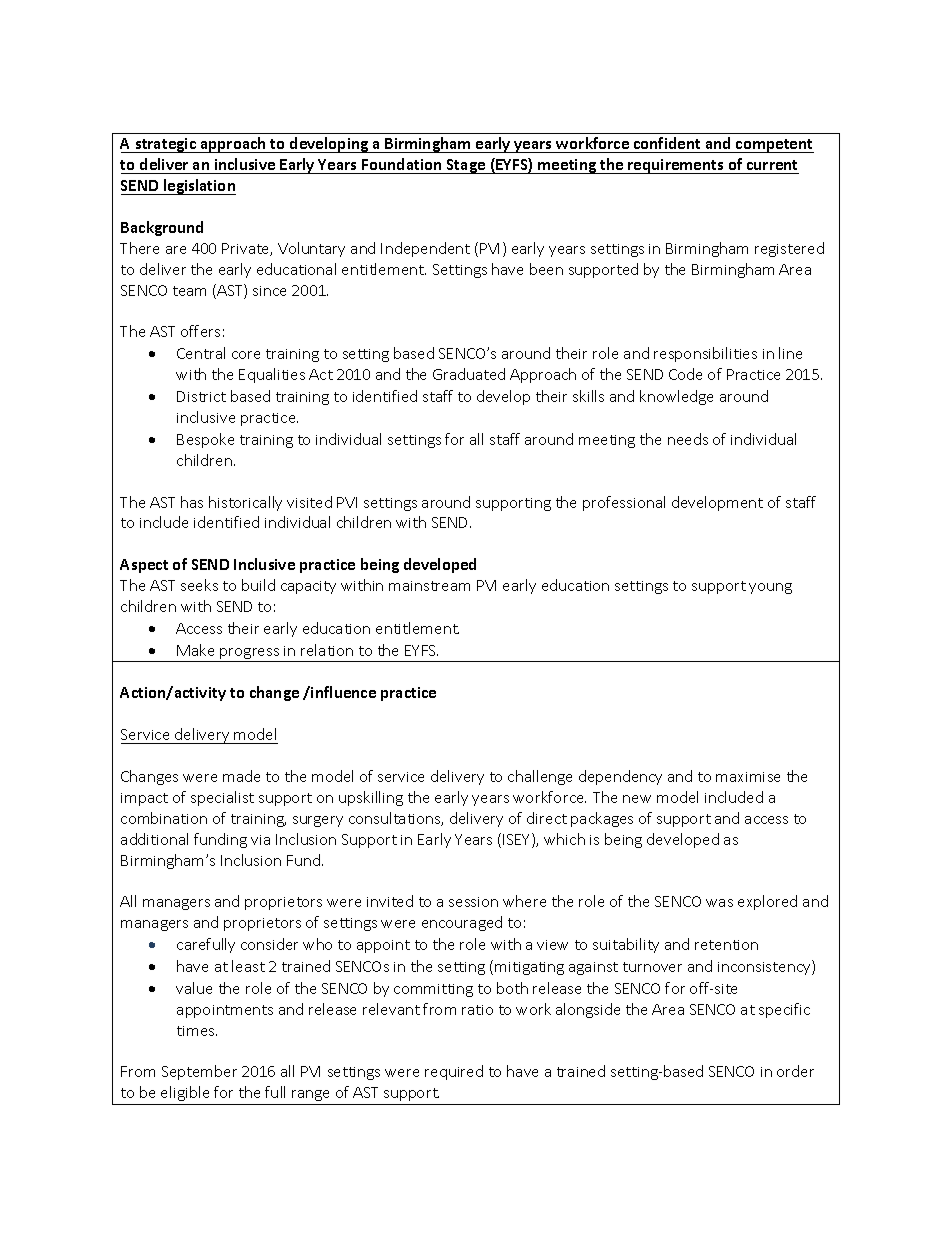 This image has height=1233, width=952. What do you see at coordinates (748, 777) in the image?
I see `maximise` at bounding box center [748, 777].
